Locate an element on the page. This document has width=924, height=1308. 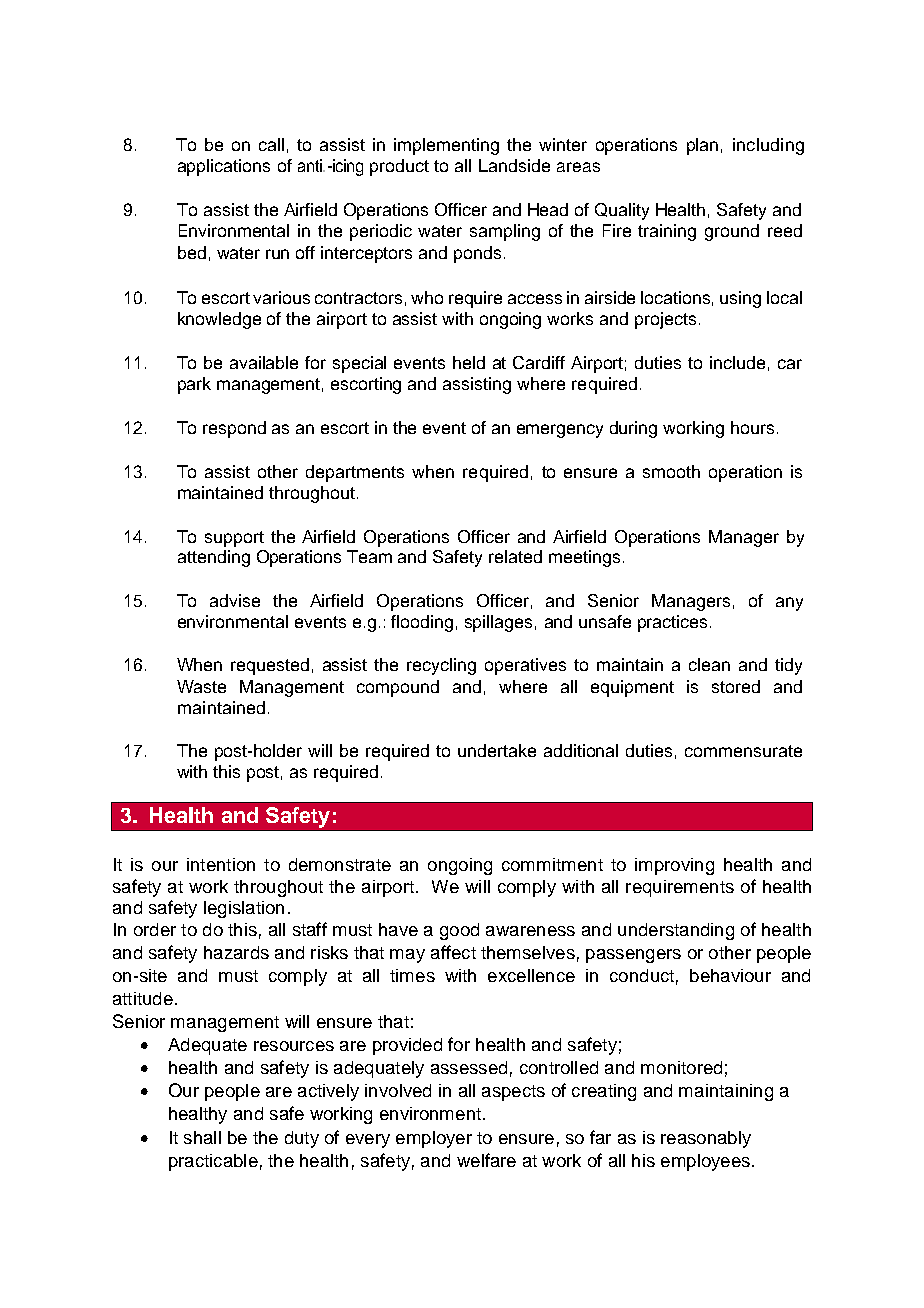
hazards is located at coordinates (236, 952).
